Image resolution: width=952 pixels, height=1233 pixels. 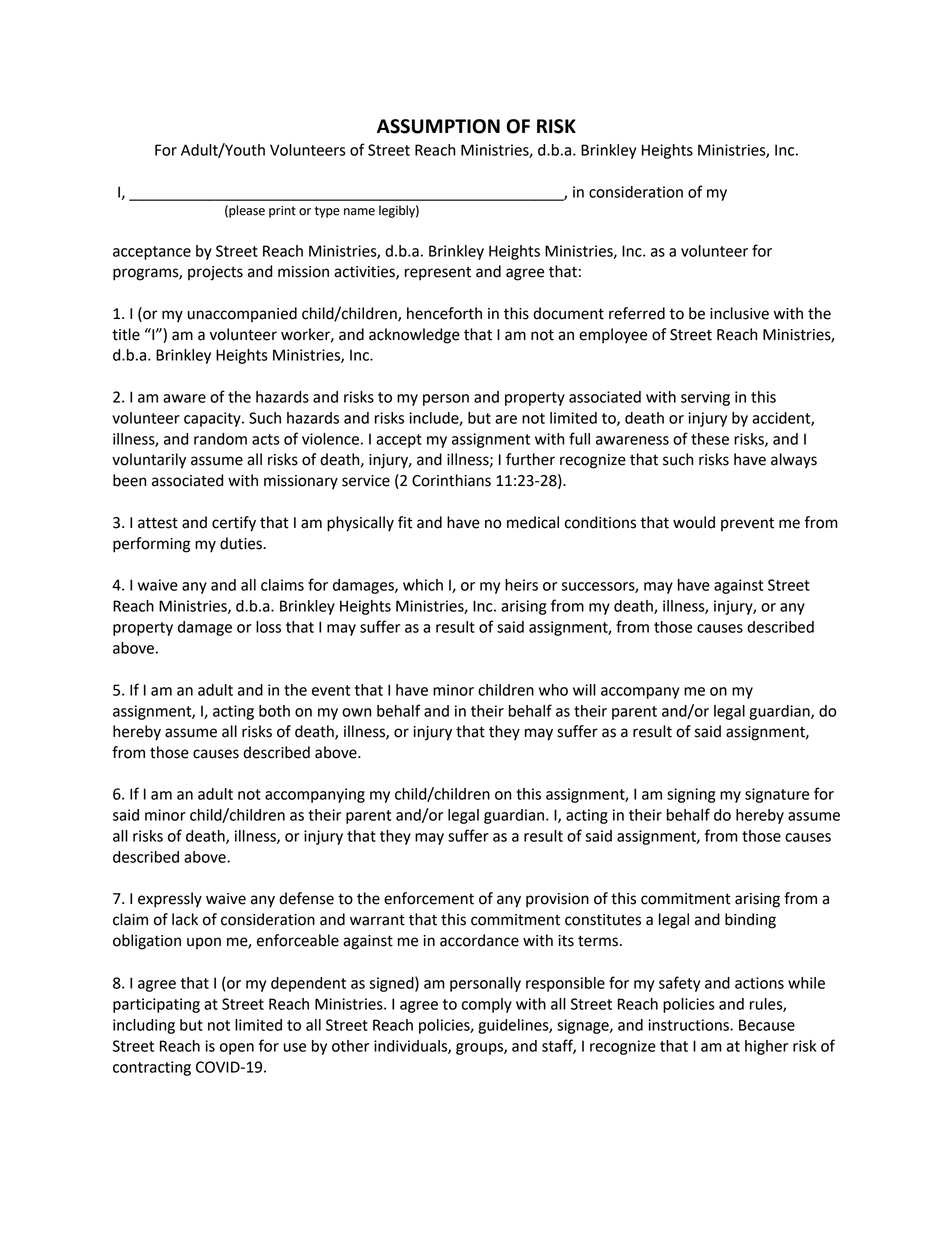 What do you see at coordinates (438, 126) in the screenshot?
I see `ASSUMPTION` at bounding box center [438, 126].
